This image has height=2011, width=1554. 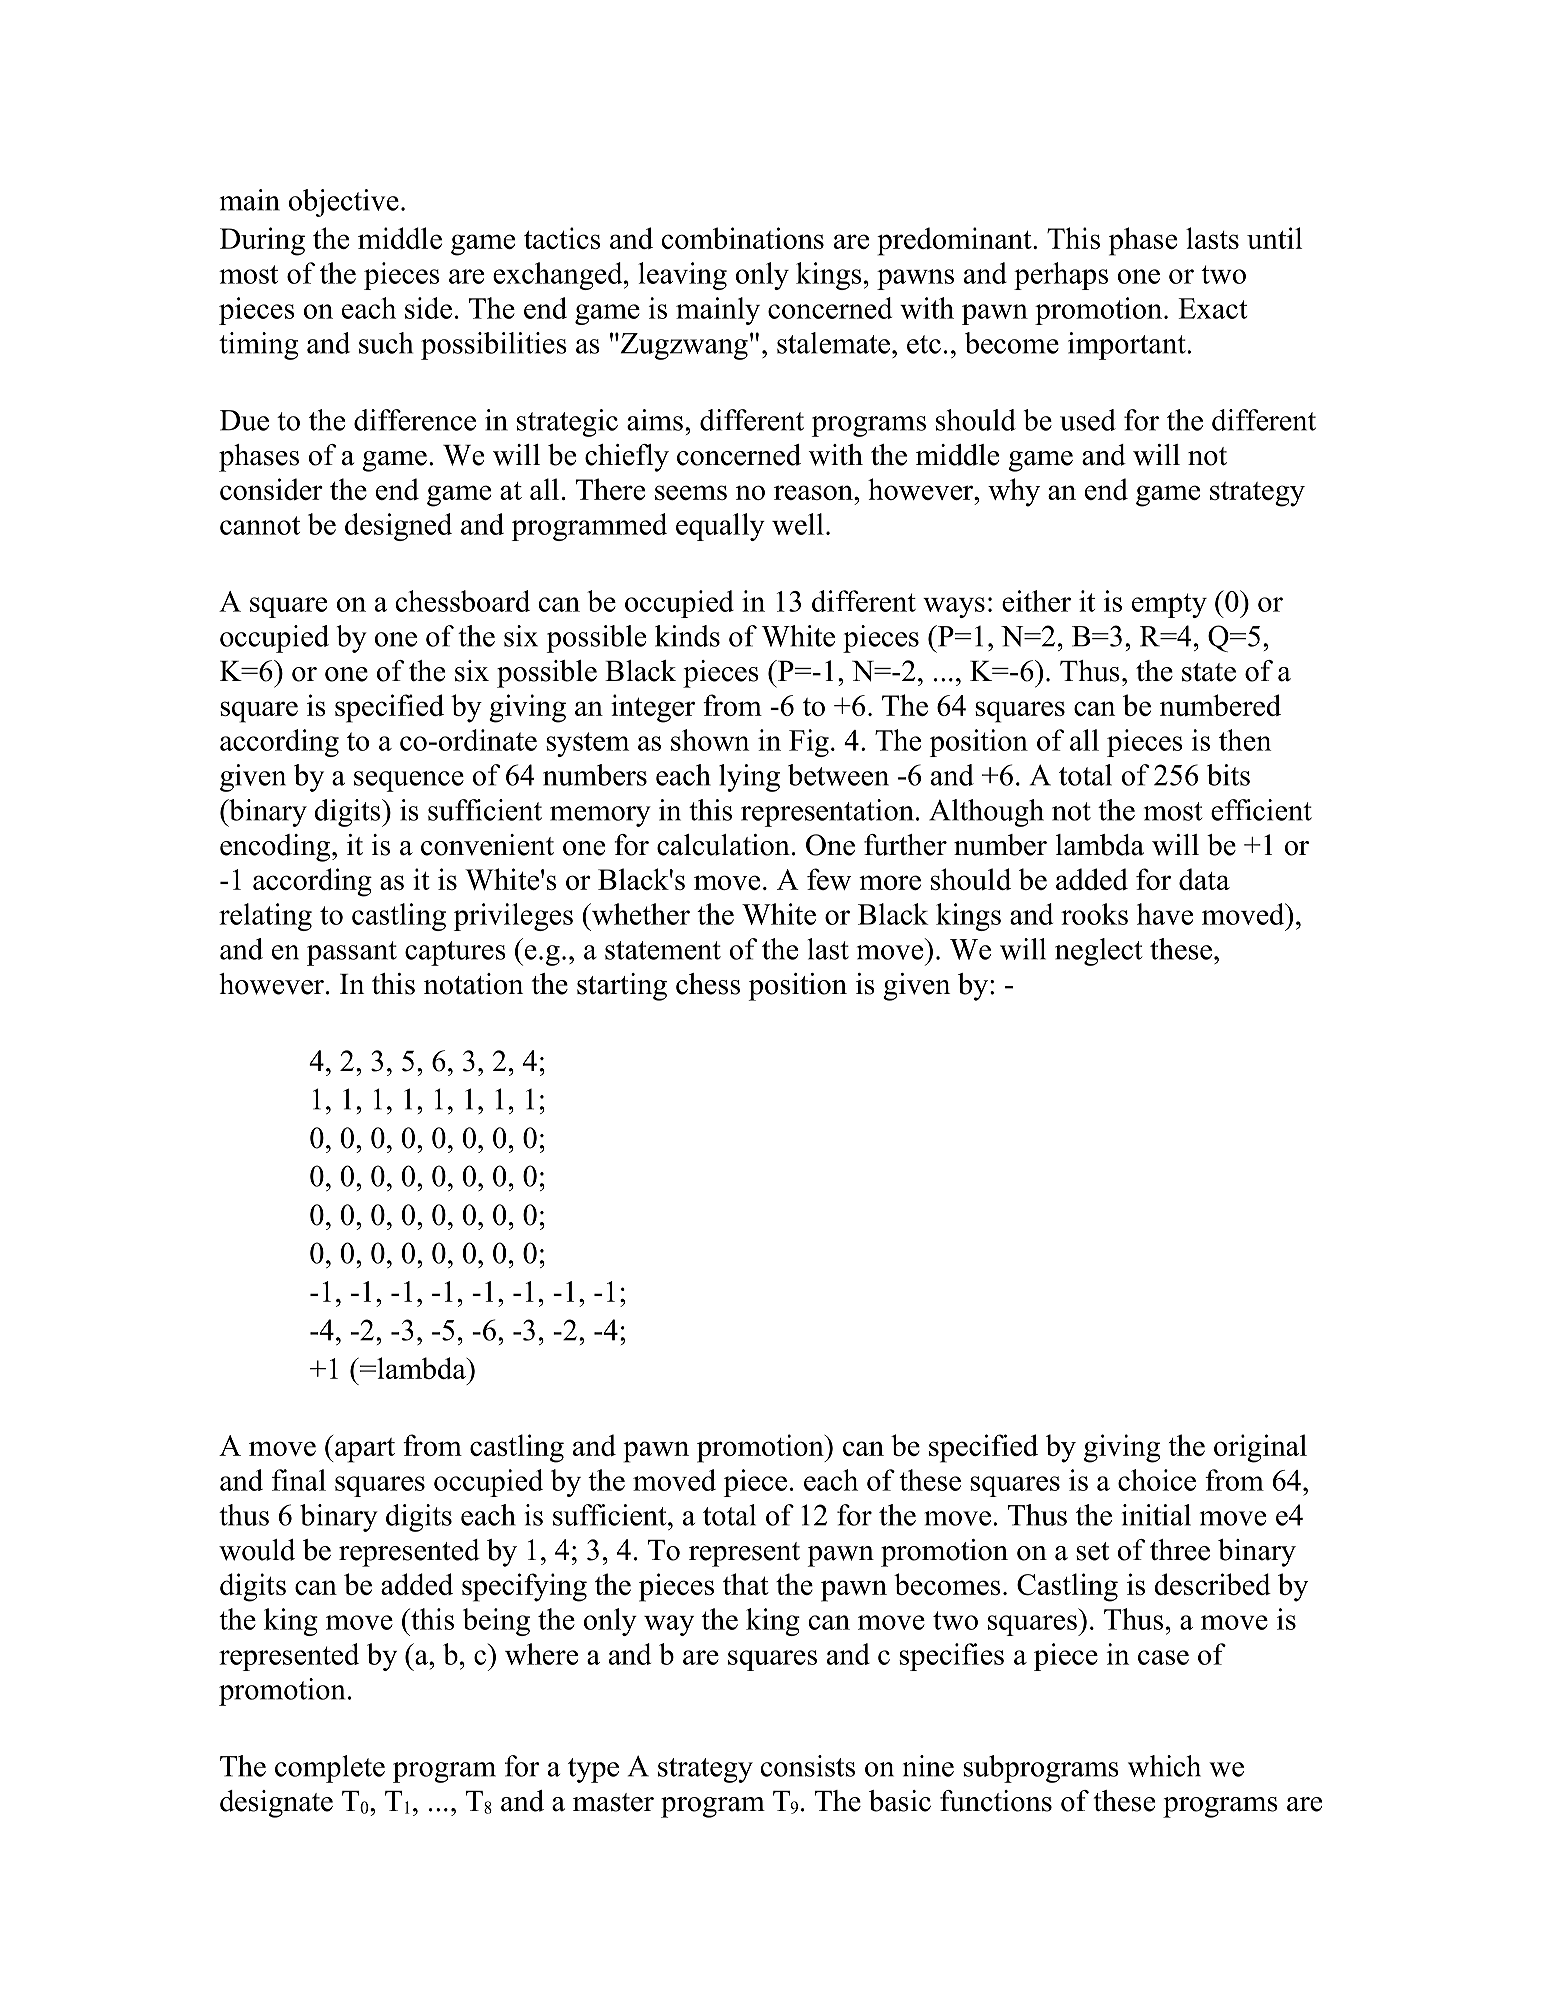 What do you see at coordinates (1157, 1480) in the image?
I see `choice` at bounding box center [1157, 1480].
